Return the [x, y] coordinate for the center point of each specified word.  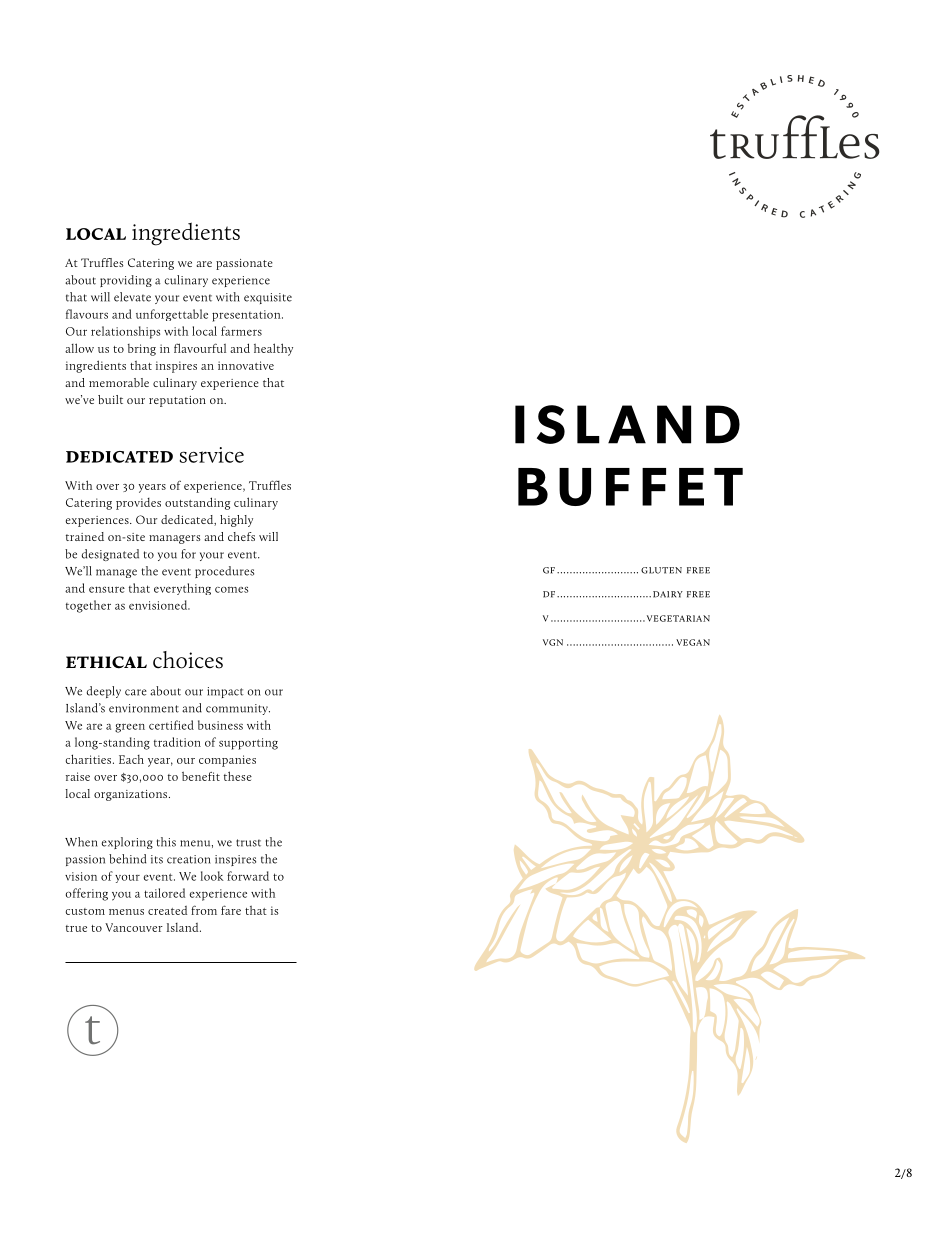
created [167, 910]
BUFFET [630, 487]
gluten [661, 570]
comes [231, 589]
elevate [132, 297]
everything [182, 589]
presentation [247, 316]
